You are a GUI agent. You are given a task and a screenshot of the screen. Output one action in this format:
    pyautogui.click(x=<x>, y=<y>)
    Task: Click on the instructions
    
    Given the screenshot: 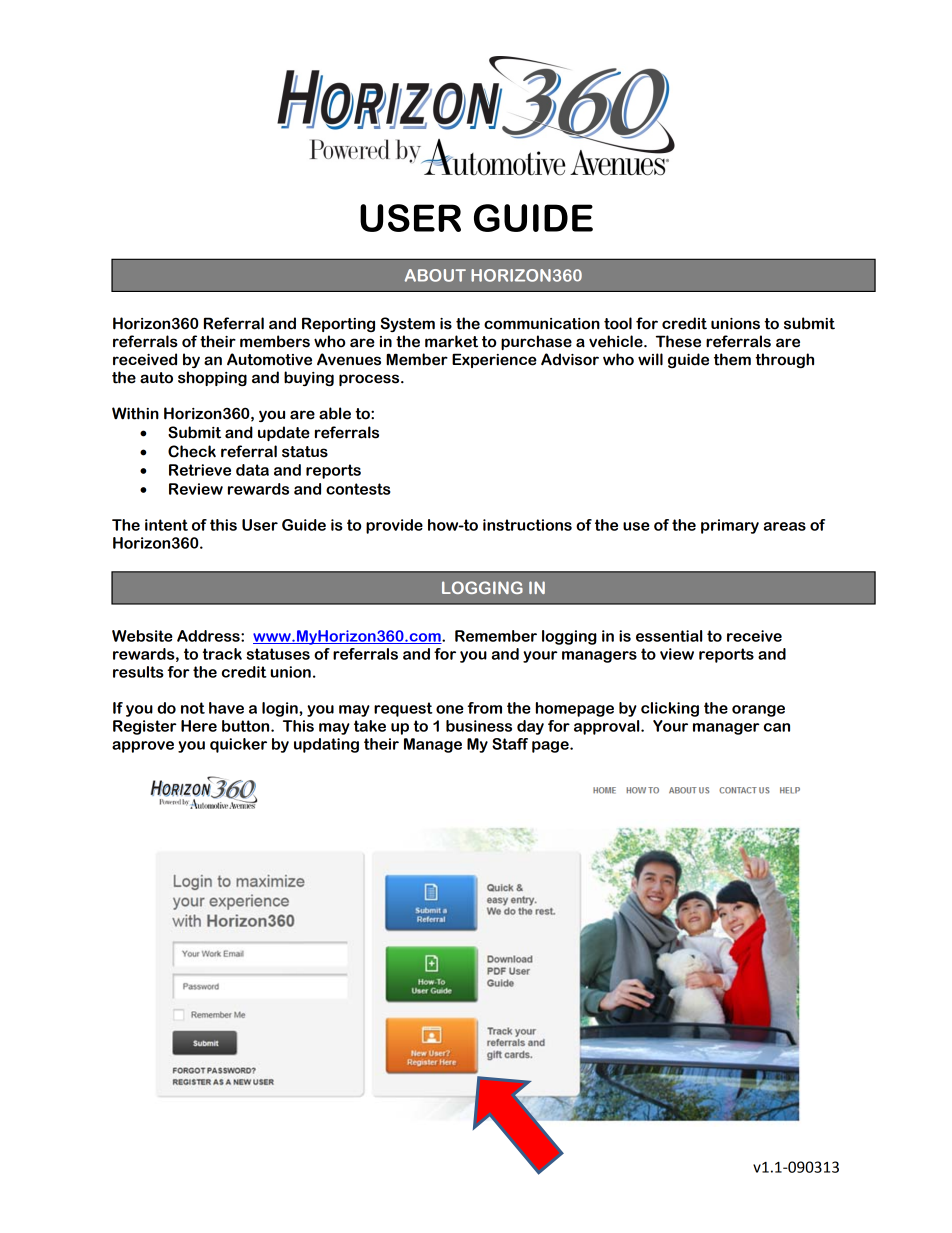 What is the action you would take?
    pyautogui.click(x=527, y=525)
